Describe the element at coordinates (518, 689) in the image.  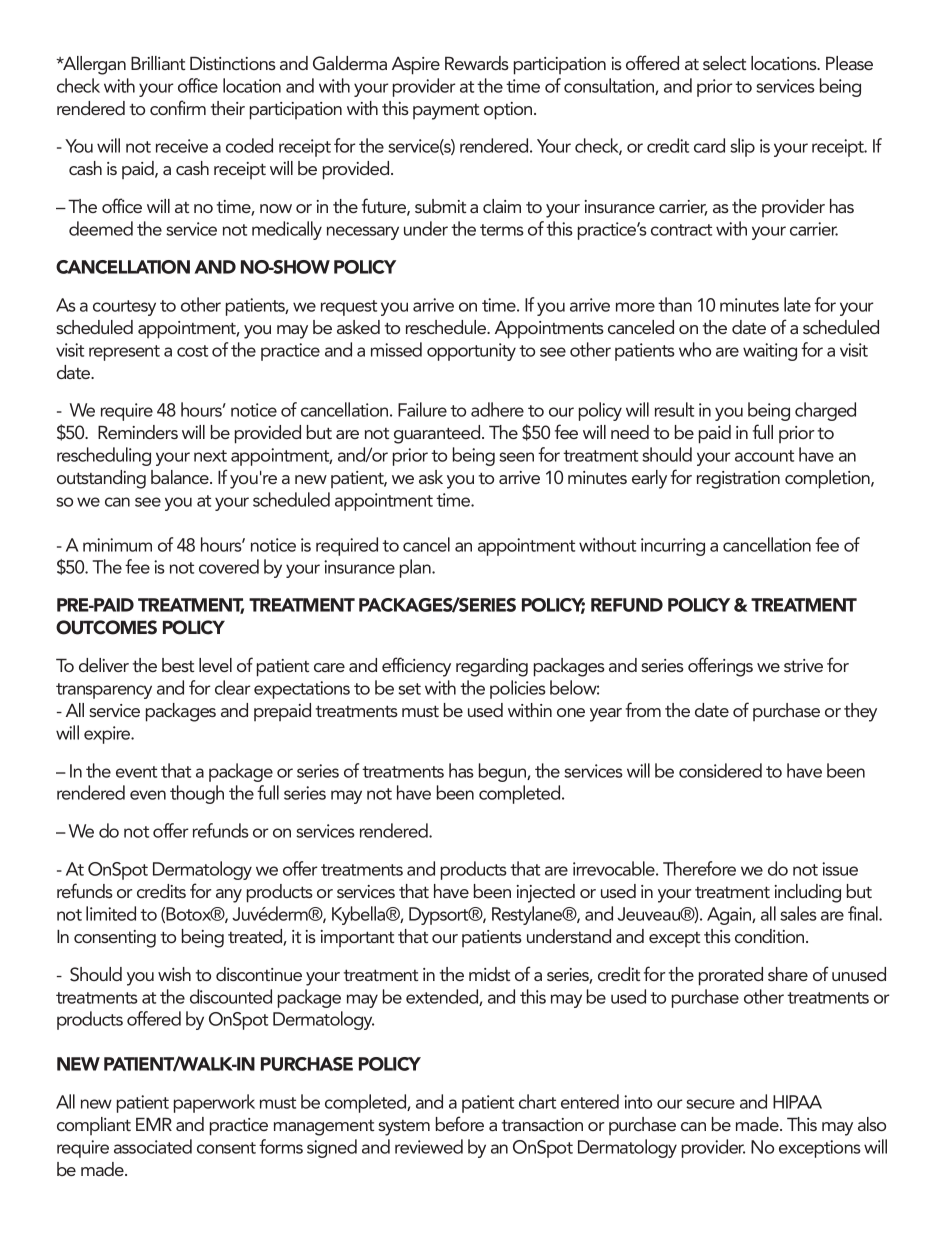
I see `policies` at that location.
